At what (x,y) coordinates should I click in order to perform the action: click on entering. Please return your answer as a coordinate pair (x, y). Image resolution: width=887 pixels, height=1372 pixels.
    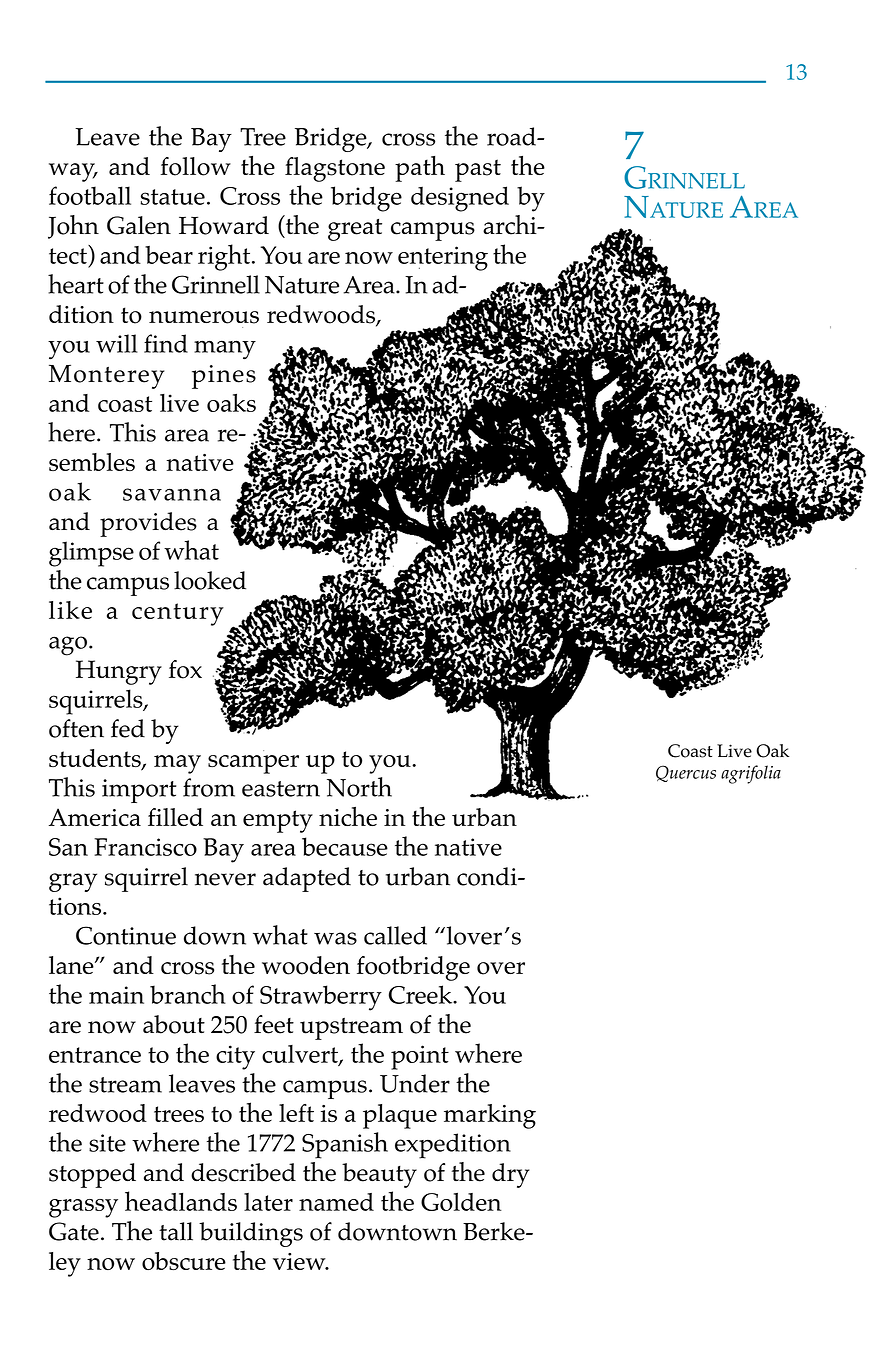
    Looking at the image, I should click on (443, 258).
